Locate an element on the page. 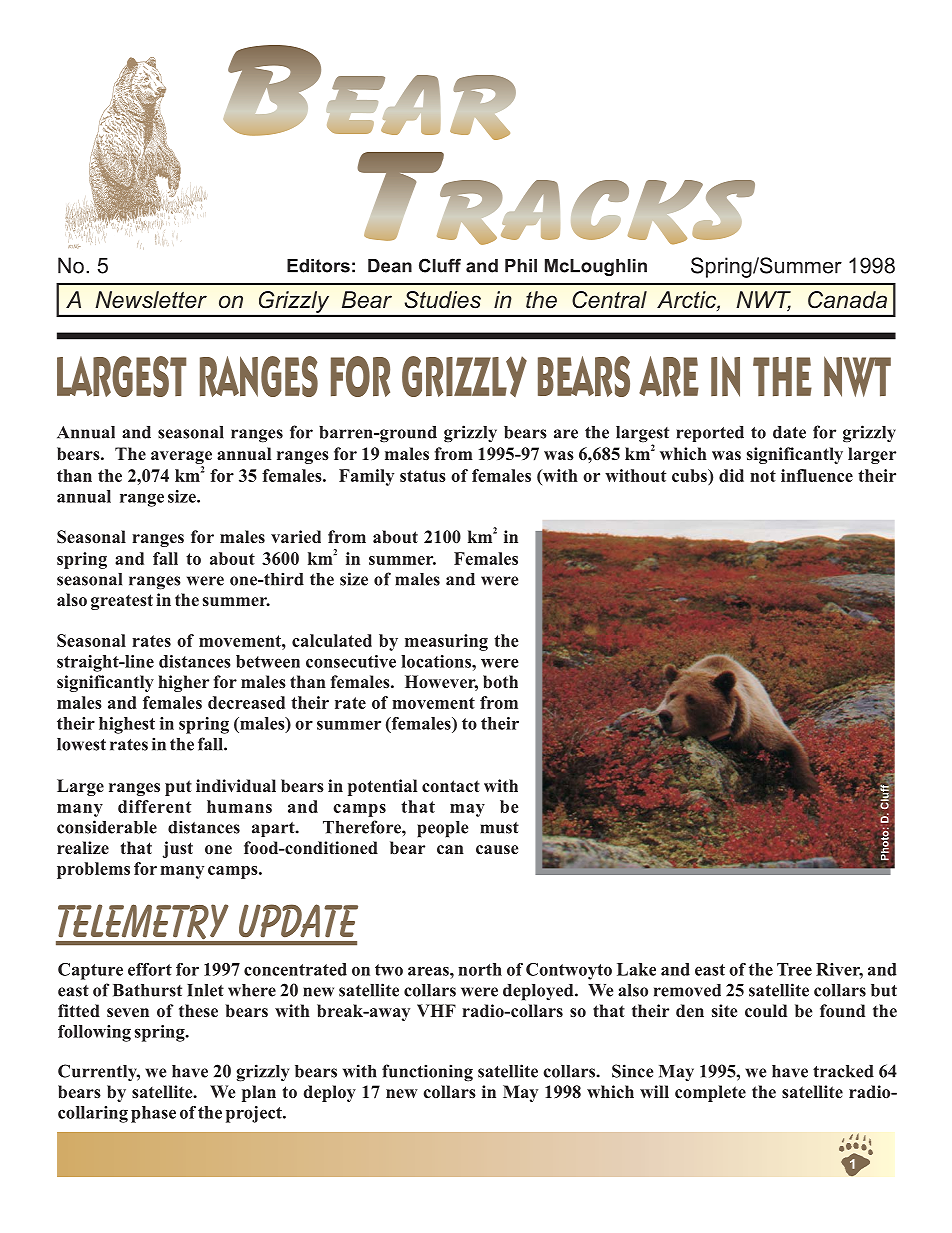 Image resolution: width=952 pixels, height=1233 pixels. Studies is located at coordinates (443, 300).
